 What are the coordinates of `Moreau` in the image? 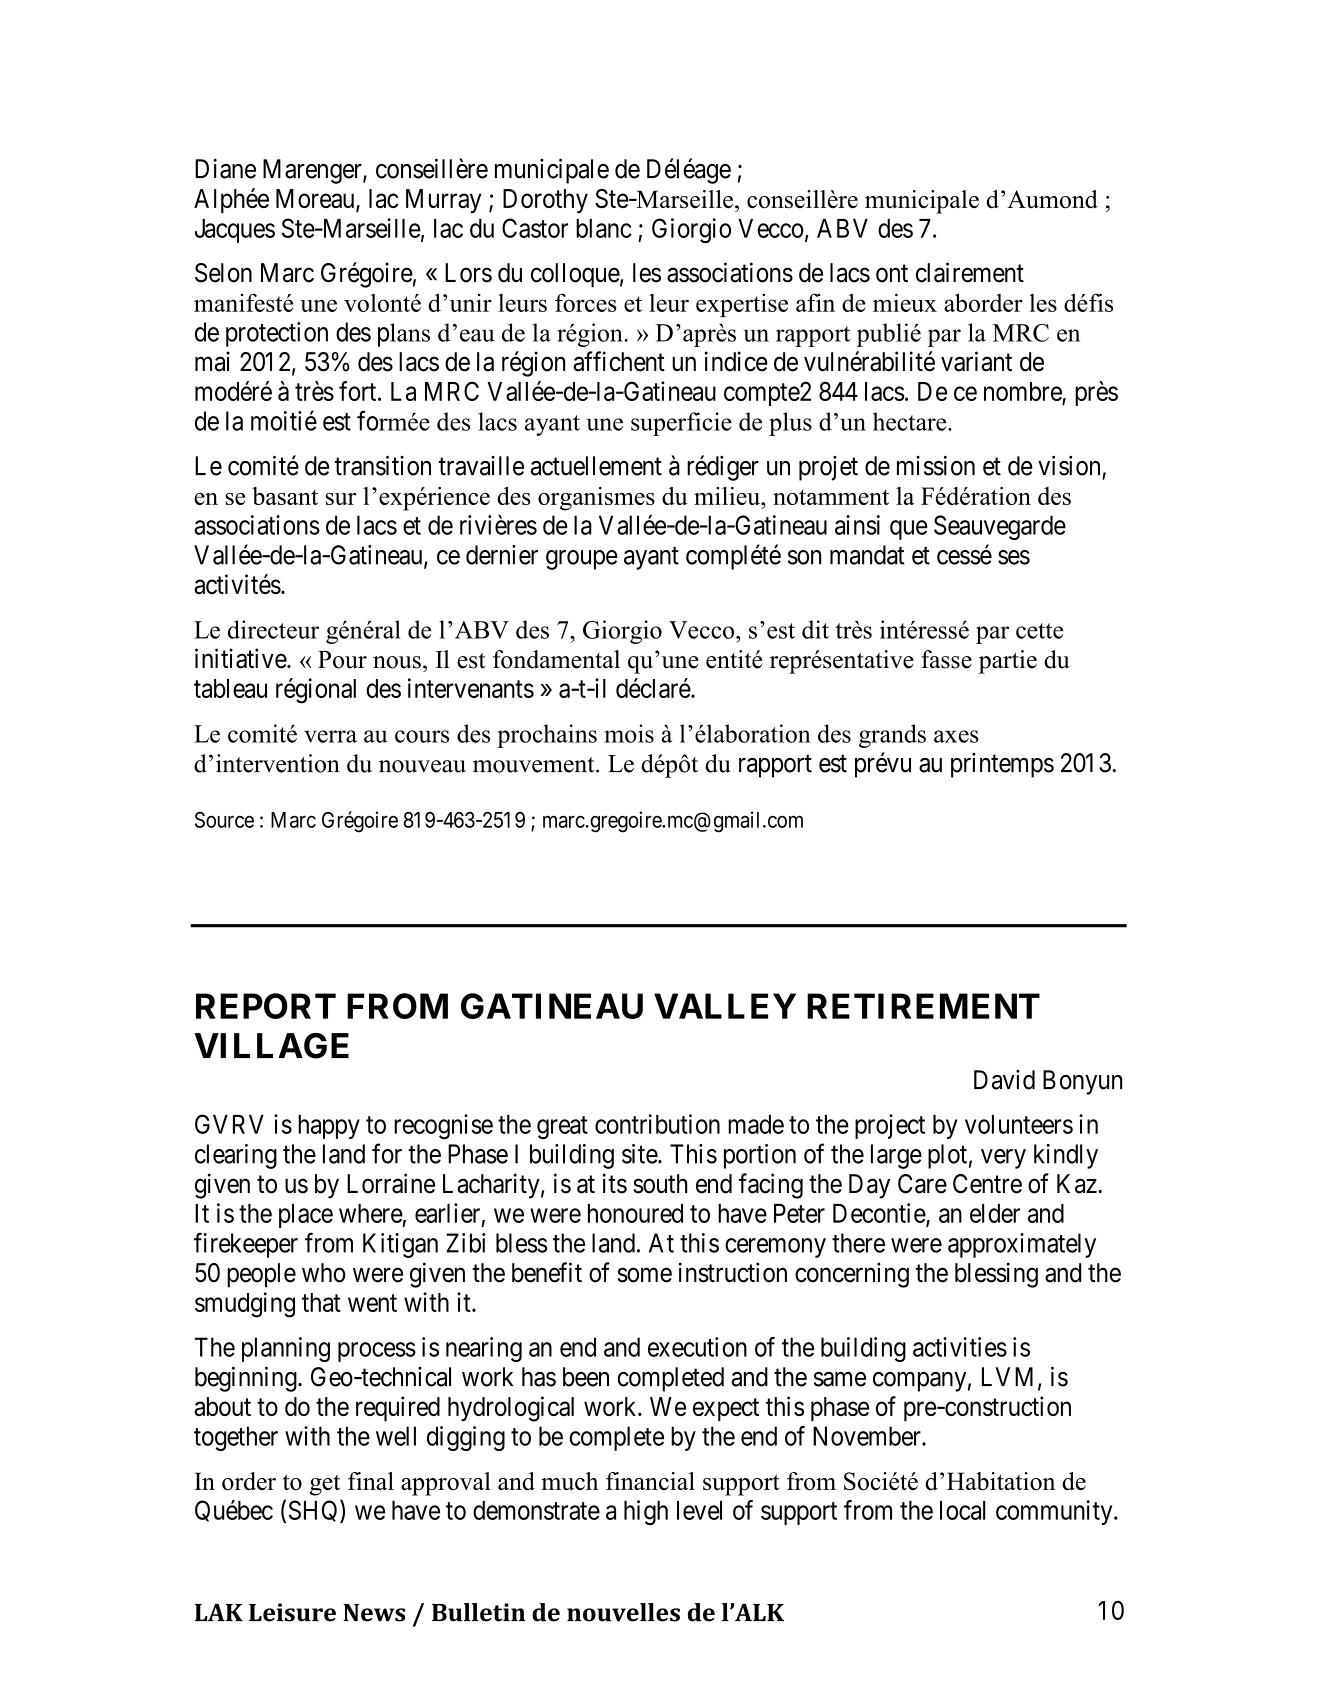 It's located at (316, 200).
